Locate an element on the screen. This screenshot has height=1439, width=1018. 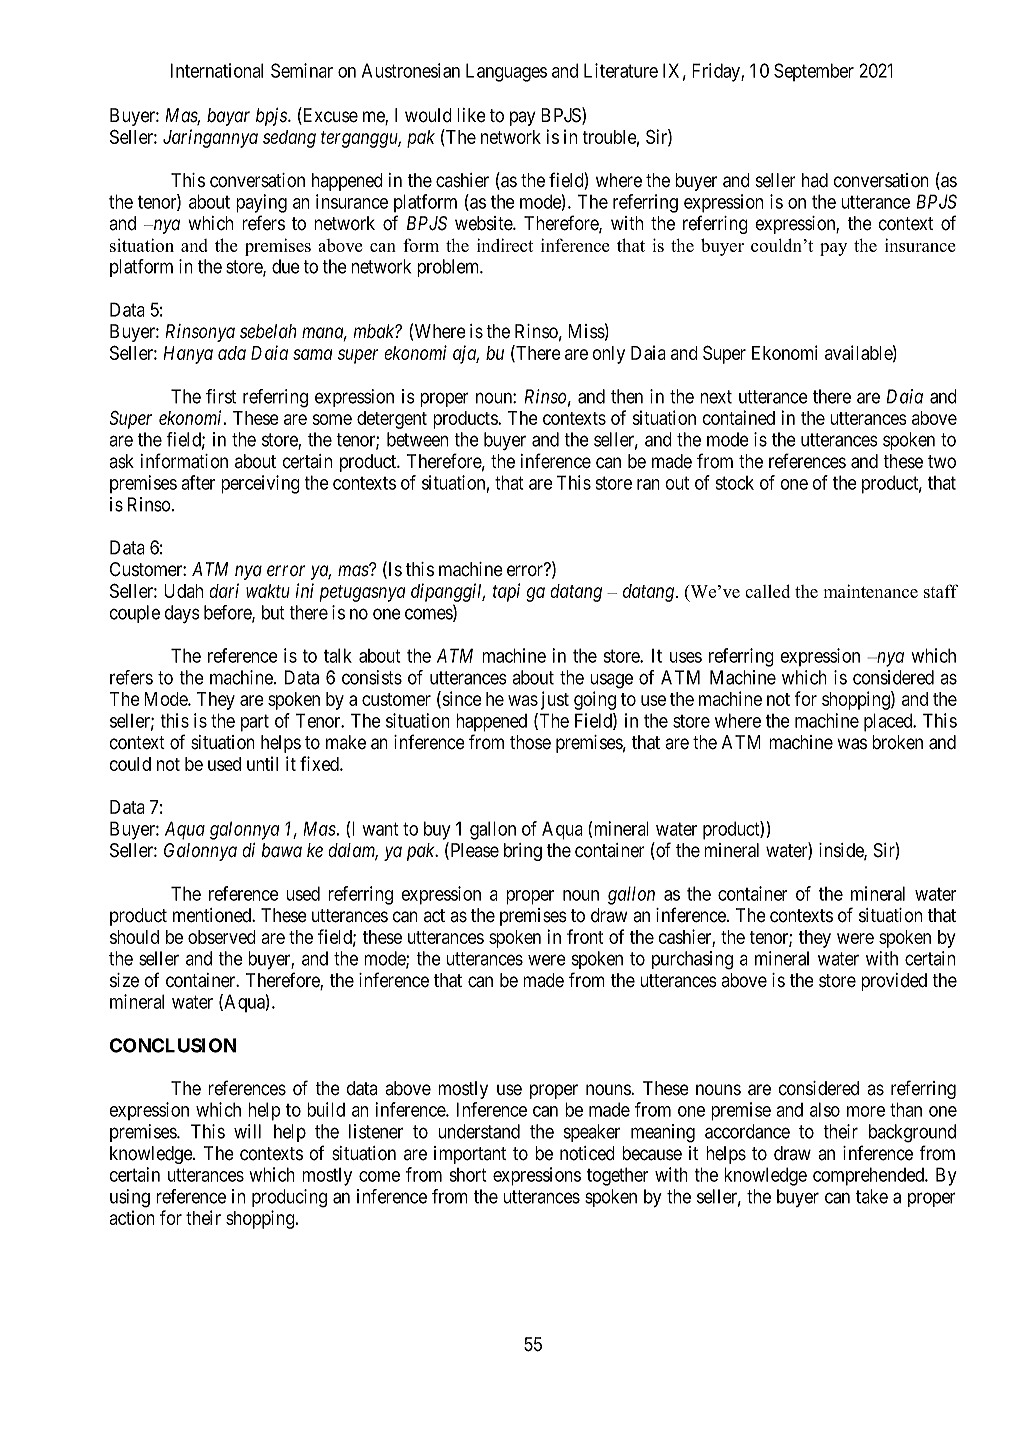
comprehended is located at coordinates (869, 1176).
